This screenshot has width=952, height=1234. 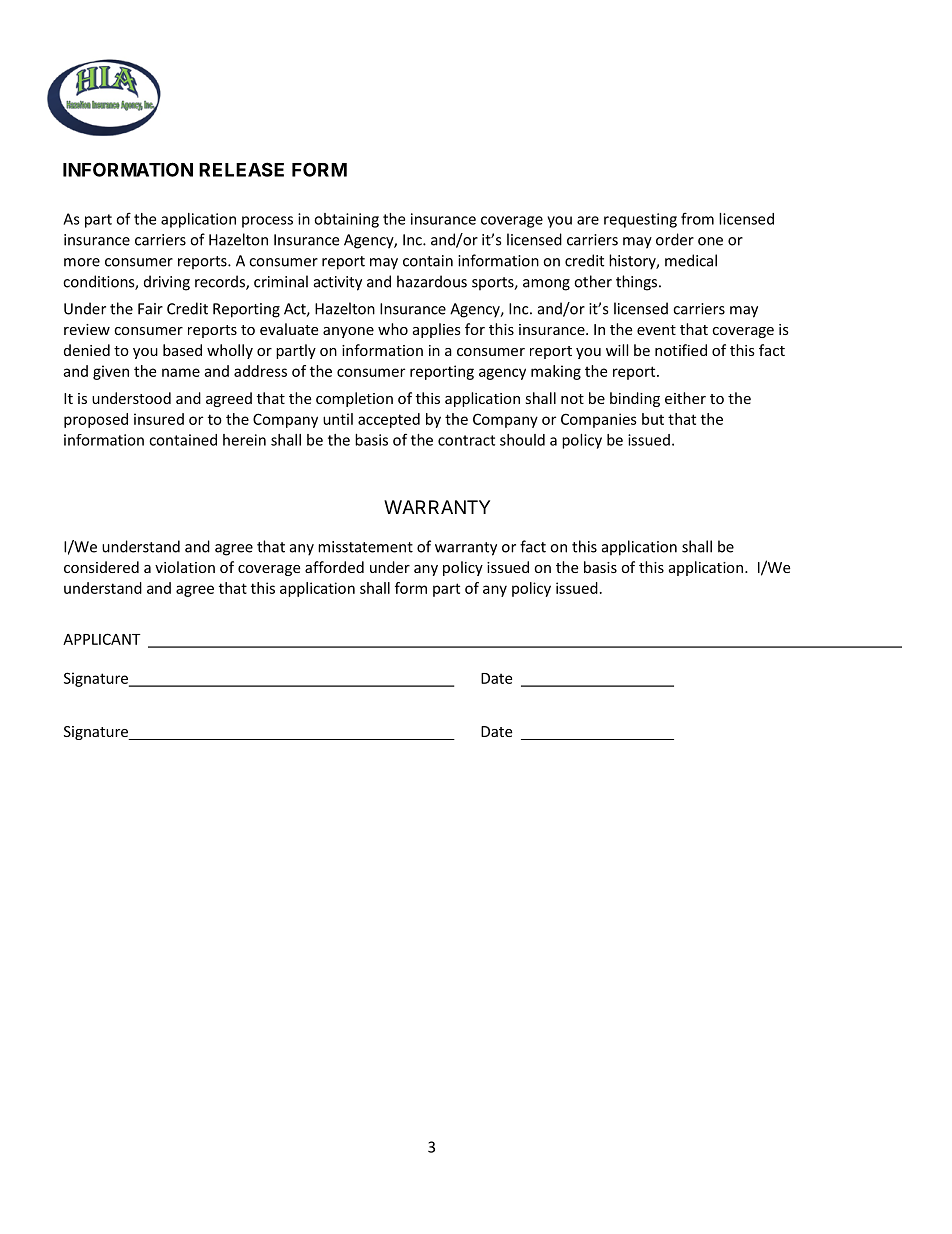 I want to click on obtaining, so click(x=346, y=220).
